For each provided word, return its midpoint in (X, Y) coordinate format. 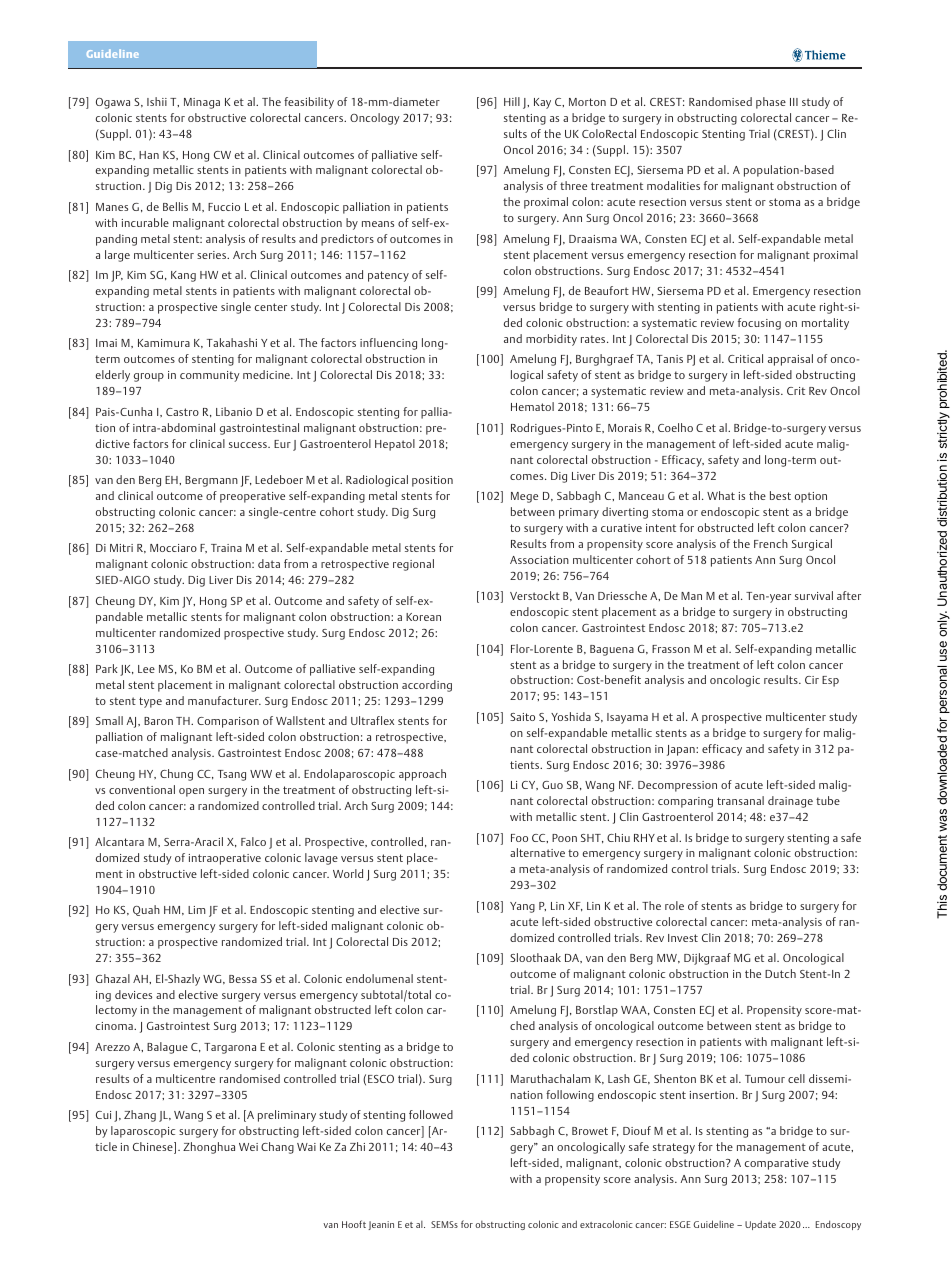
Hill (512, 101)
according (427, 686)
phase (771, 103)
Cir (812, 680)
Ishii (157, 101)
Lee (146, 669)
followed (431, 1114)
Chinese (154, 1148)
